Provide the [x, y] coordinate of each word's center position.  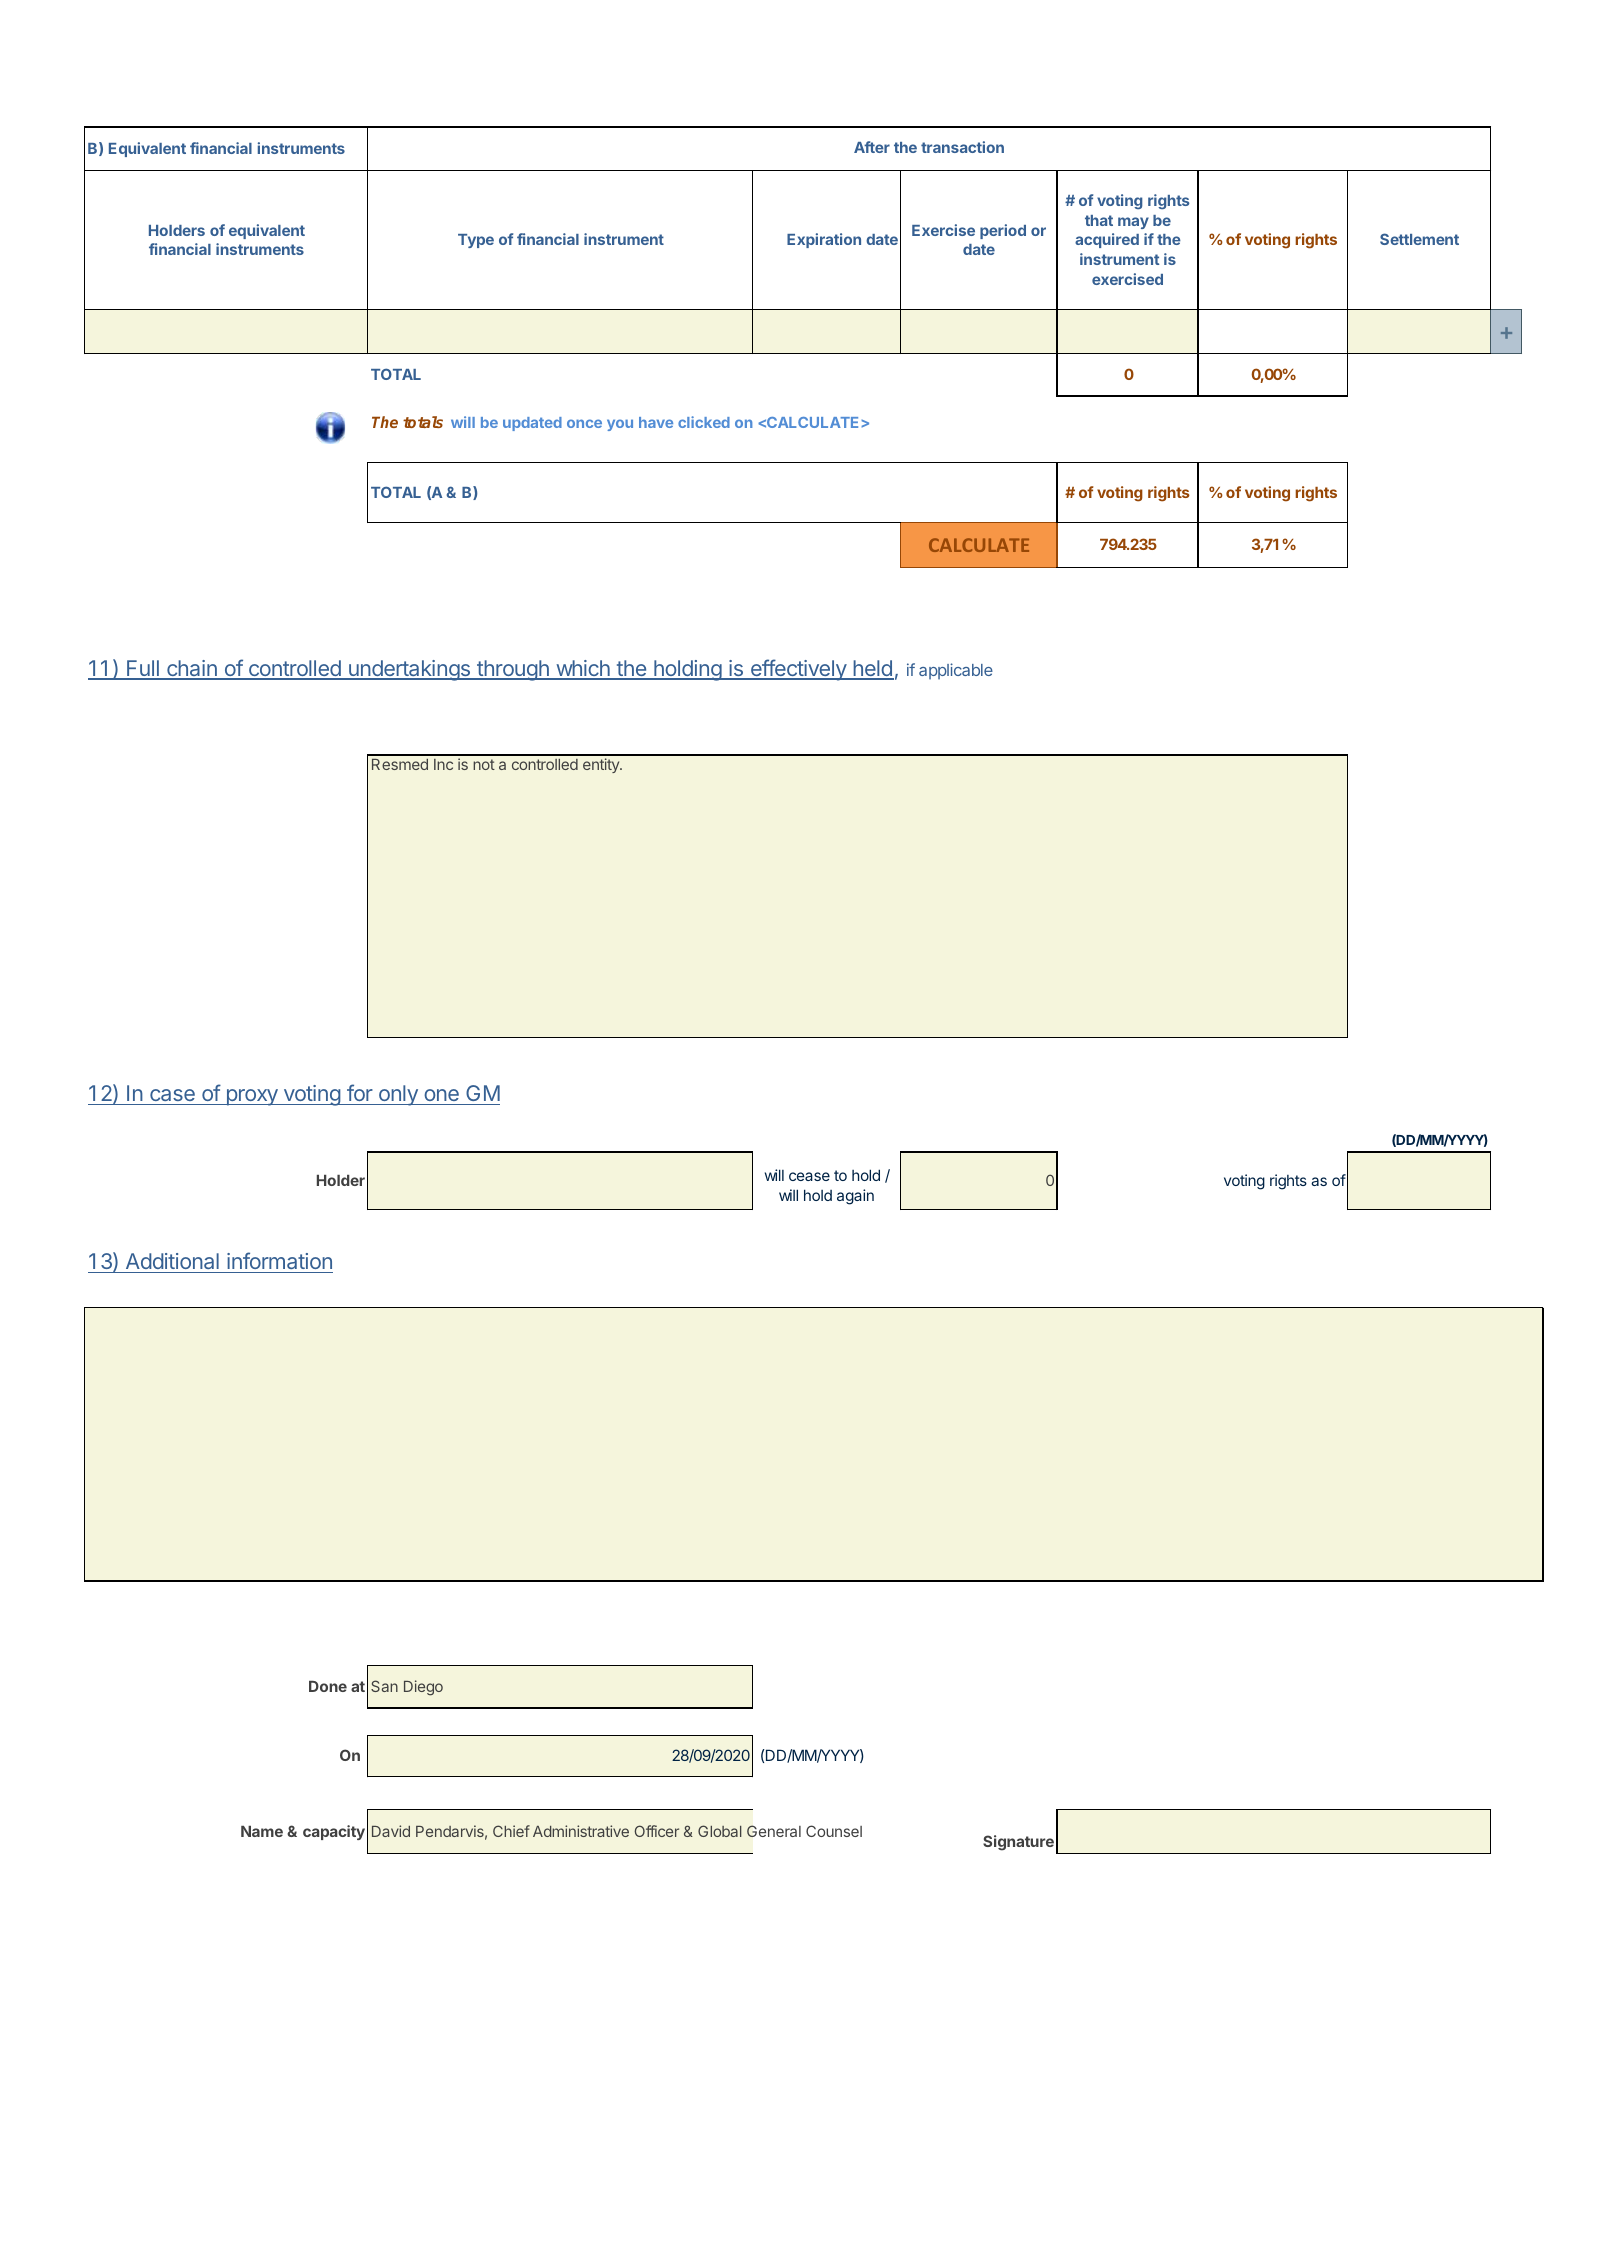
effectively [798, 670]
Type [476, 241]
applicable [956, 671]
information [279, 1260]
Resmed [400, 764]
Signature [1018, 1843]
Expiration [824, 240]
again [855, 1197]
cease [809, 1176]
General [774, 1831]
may [1133, 223]
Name [262, 1831]
